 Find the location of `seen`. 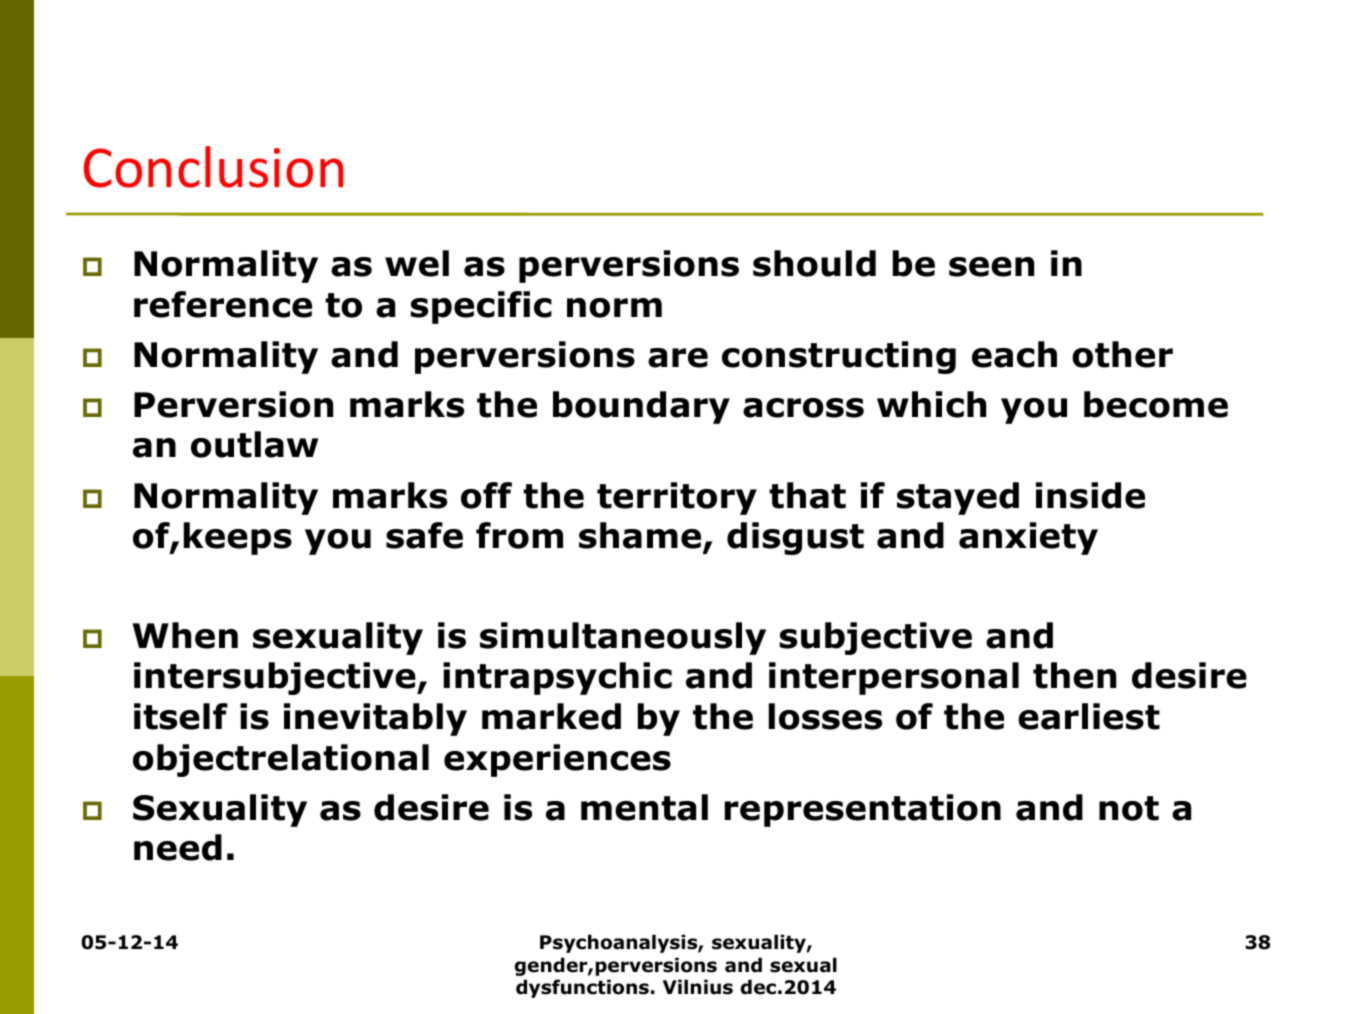

seen is located at coordinates (991, 267).
